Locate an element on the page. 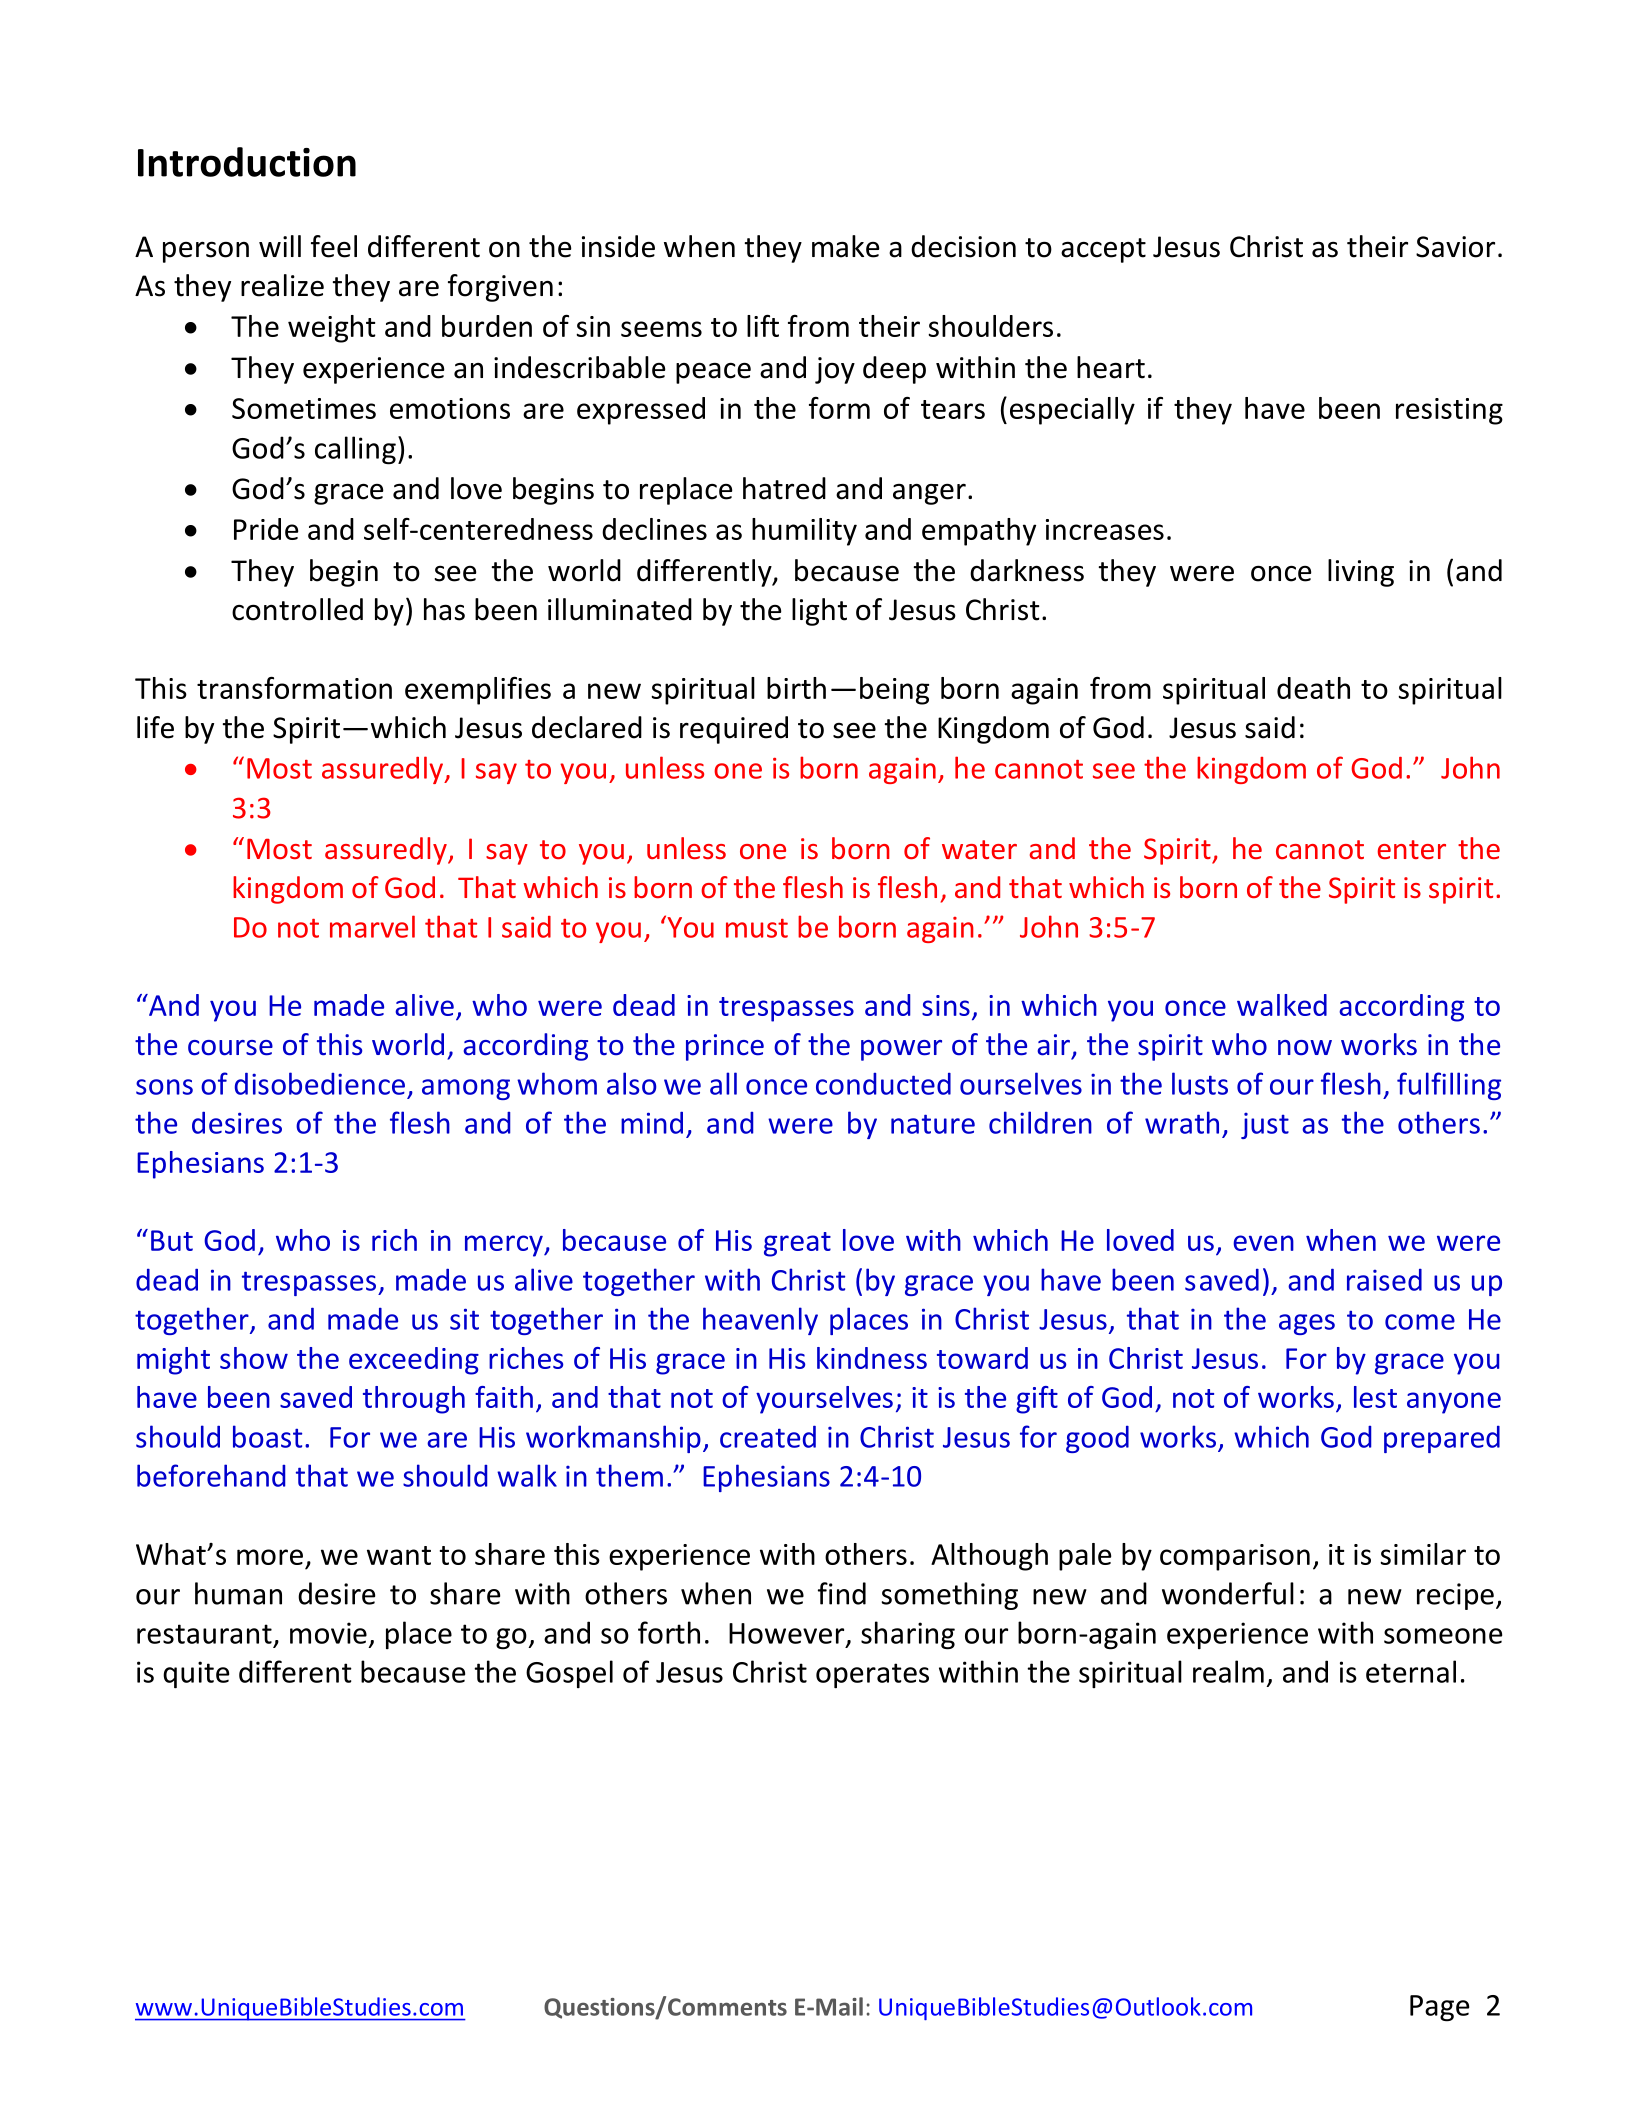 Image resolution: width=1638 pixels, height=2120 pixels. disobedience is located at coordinates (320, 1083).
